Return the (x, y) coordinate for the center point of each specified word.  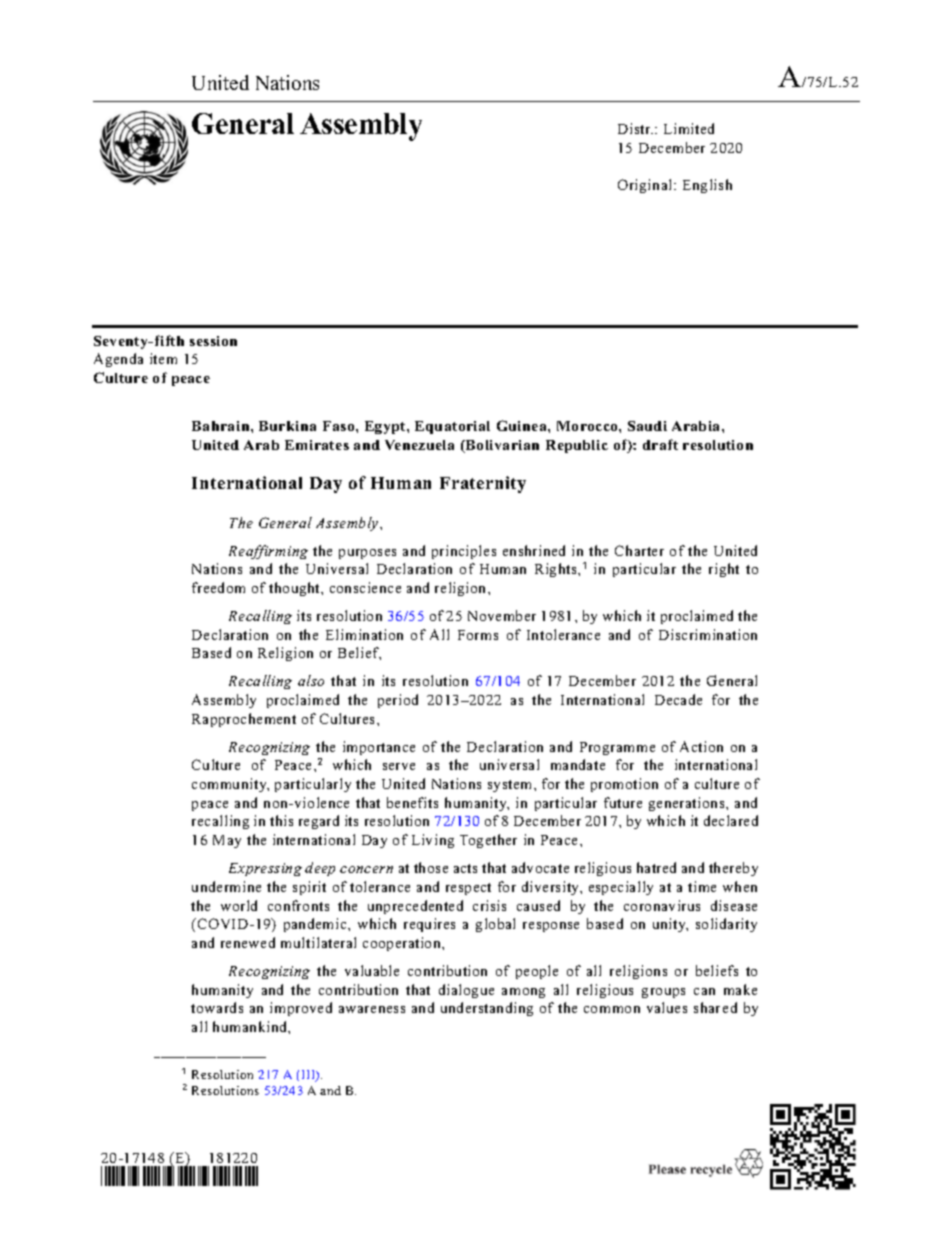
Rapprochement (244, 720)
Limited (689, 128)
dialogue (466, 991)
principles (464, 552)
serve (399, 766)
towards (217, 1007)
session (213, 341)
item (163, 358)
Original (646, 186)
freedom (218, 587)
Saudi (647, 426)
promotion (624, 785)
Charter (639, 550)
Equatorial (452, 427)
